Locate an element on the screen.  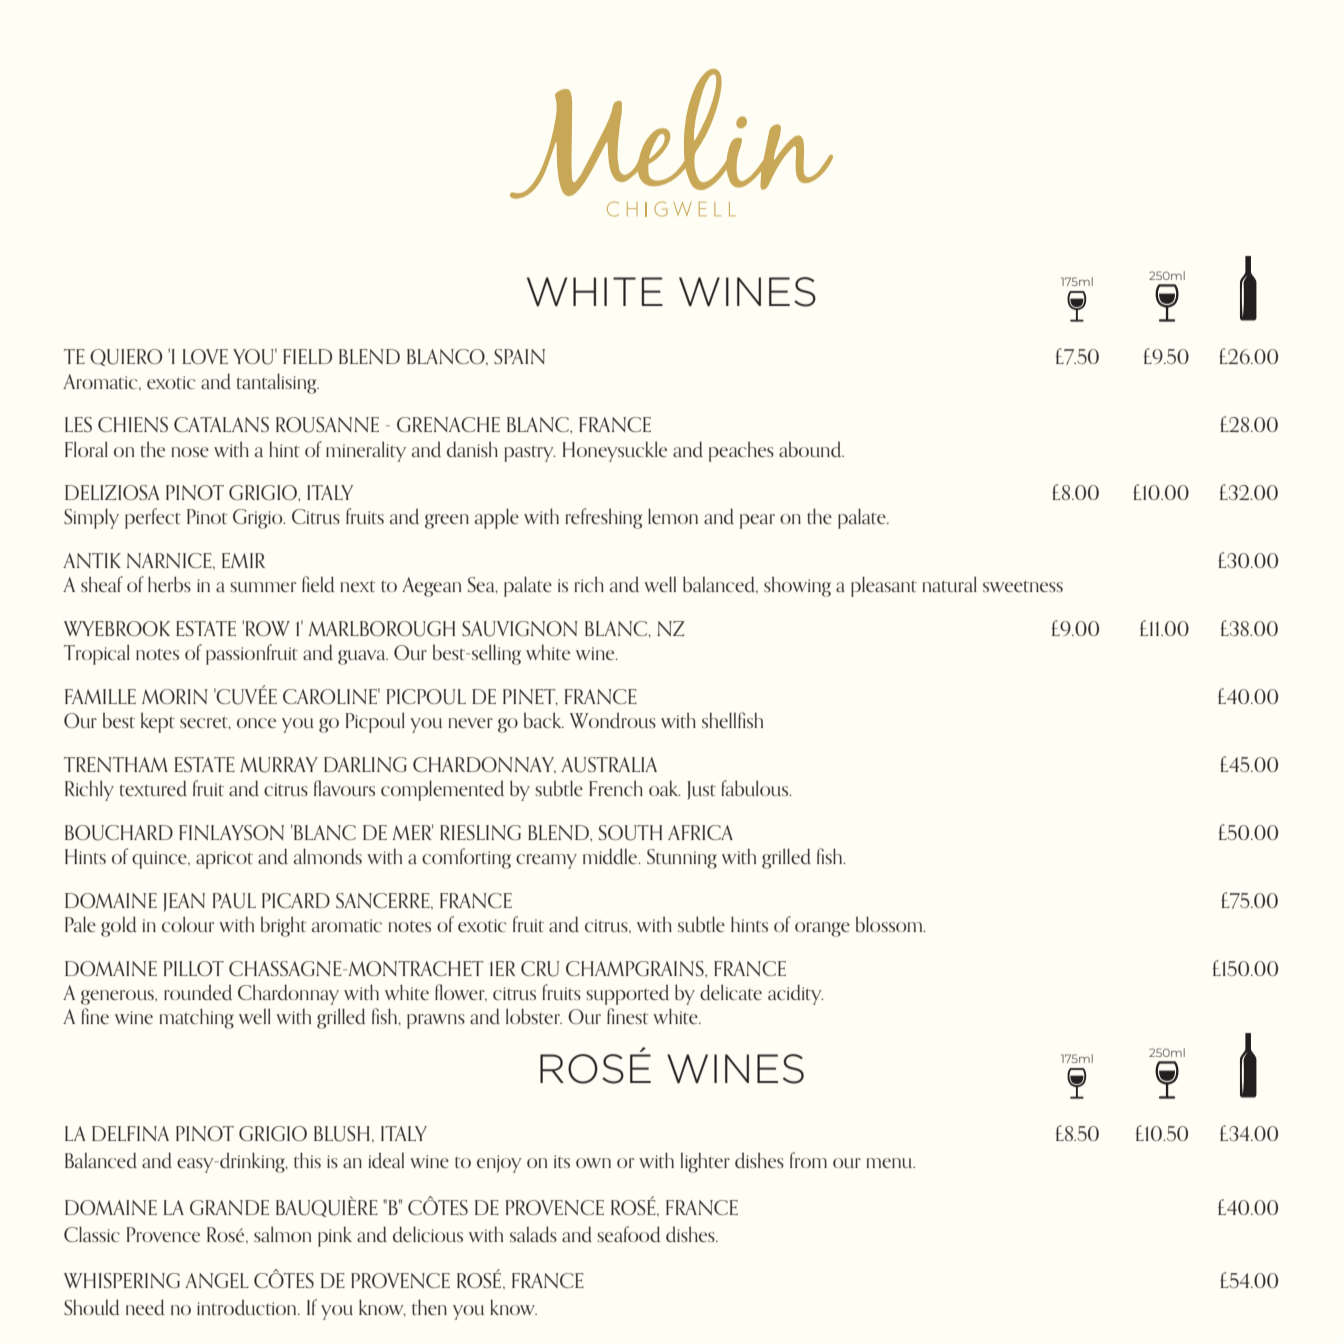
acidity is located at coordinates (795, 994).
